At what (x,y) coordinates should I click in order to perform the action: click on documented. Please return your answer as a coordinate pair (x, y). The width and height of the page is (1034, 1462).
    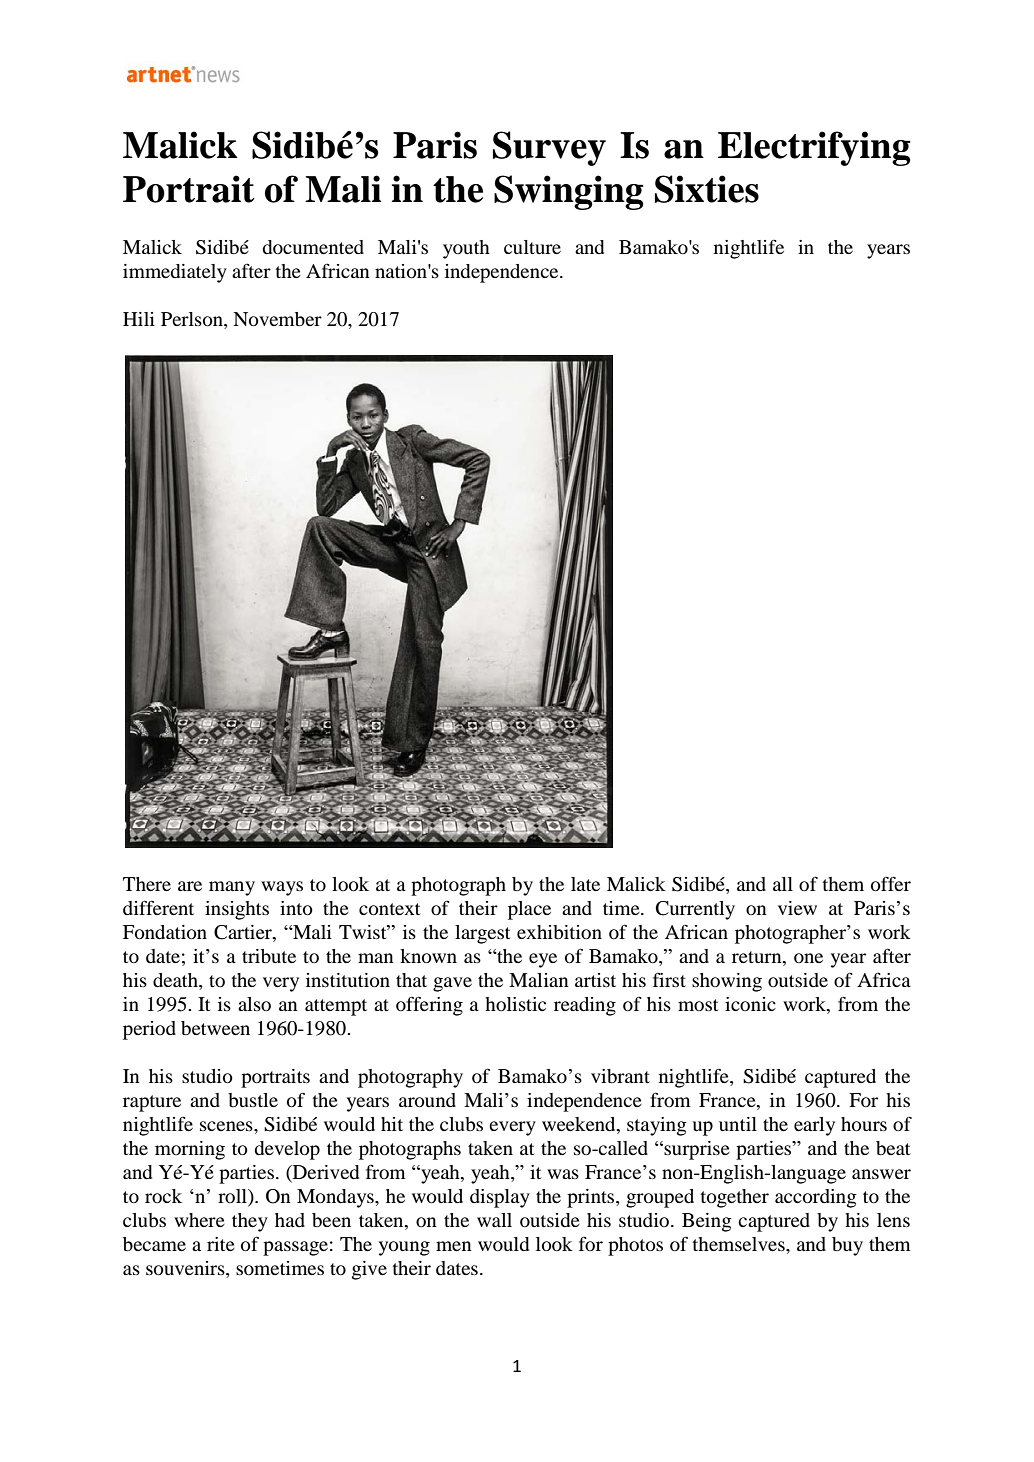
    Looking at the image, I should click on (313, 247).
